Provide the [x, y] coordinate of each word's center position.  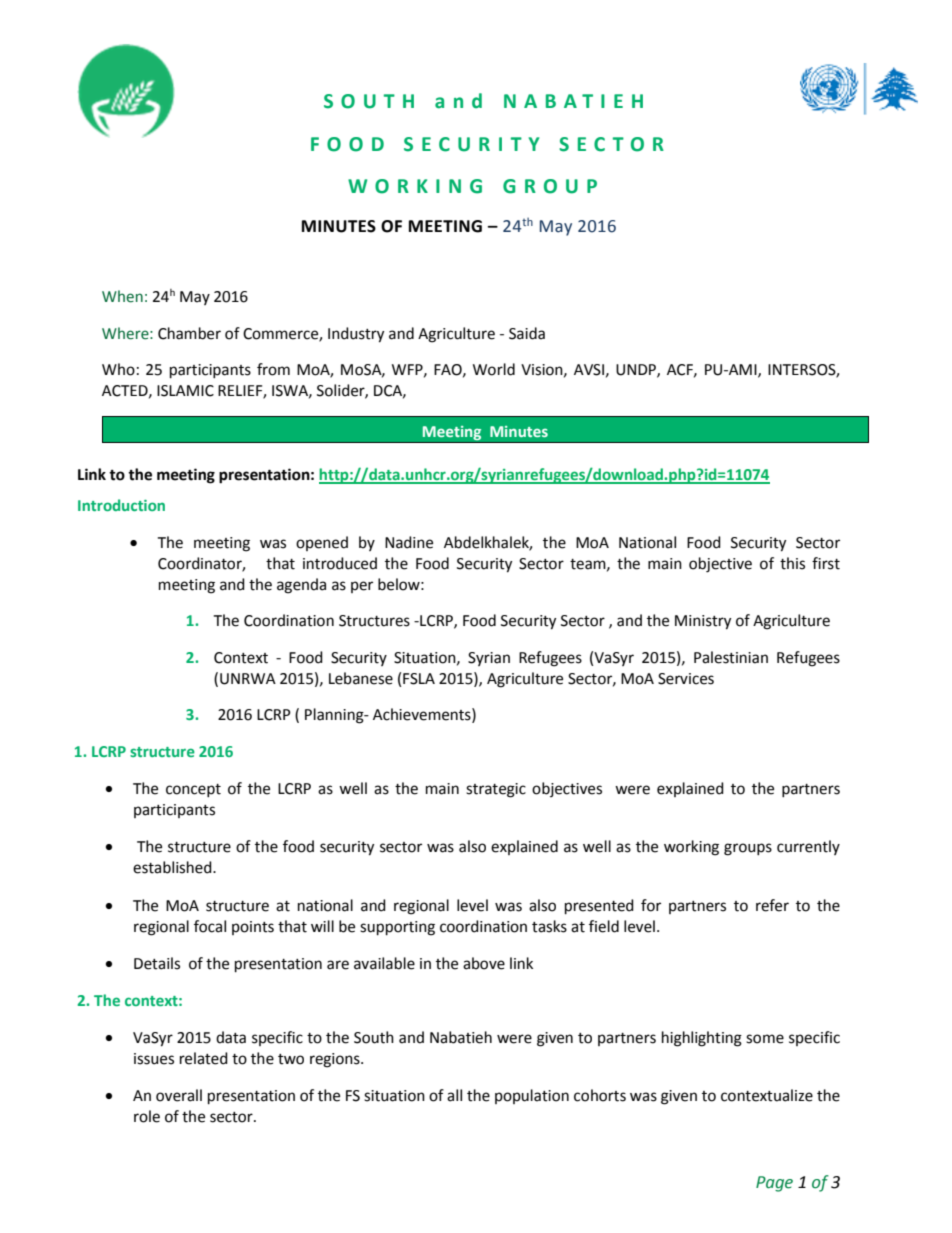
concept [193, 790]
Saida [527, 333]
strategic [496, 790]
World [494, 369]
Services [686, 679]
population [532, 1096]
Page [774, 1184]
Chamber [189, 333]
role [147, 1116]
